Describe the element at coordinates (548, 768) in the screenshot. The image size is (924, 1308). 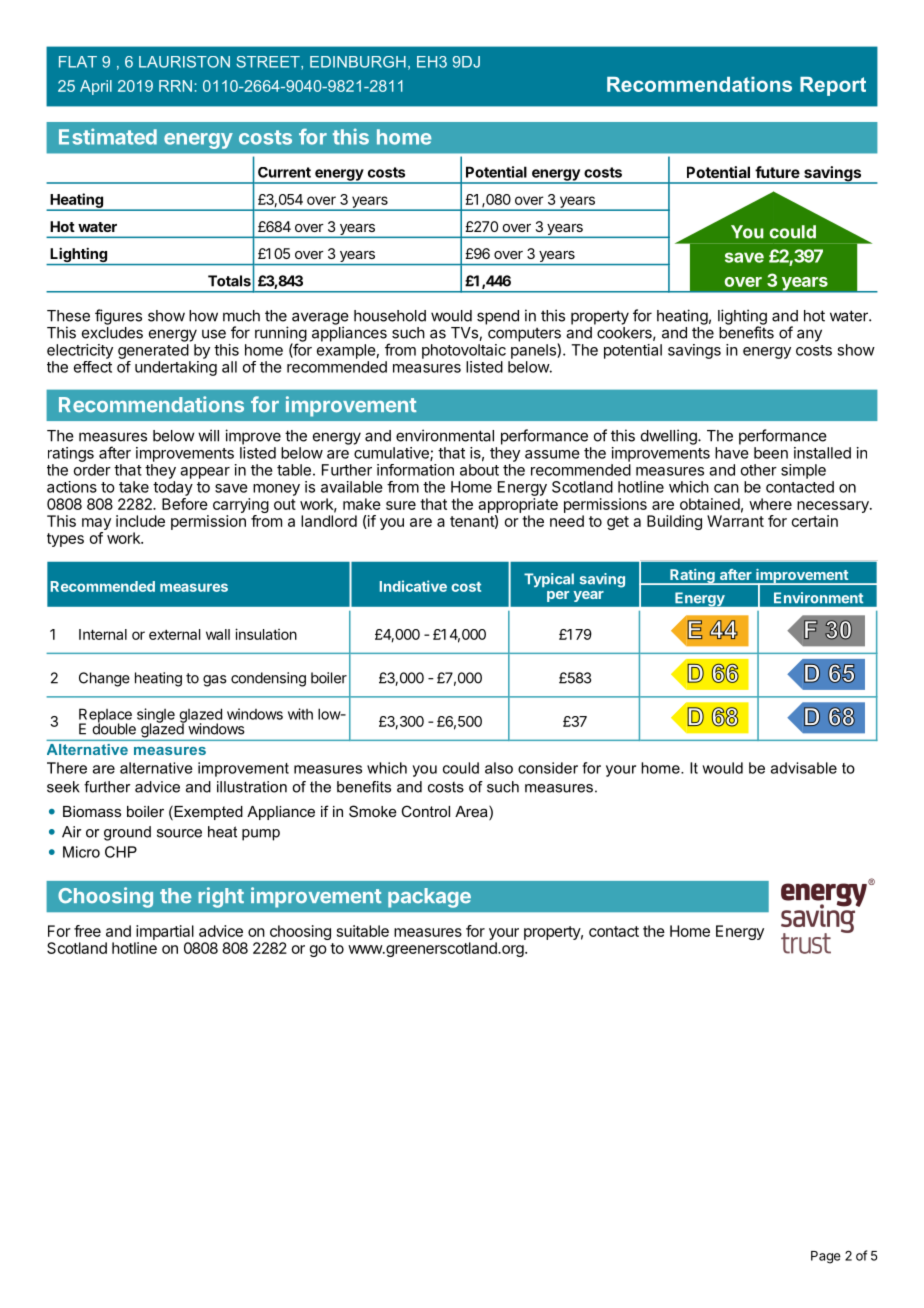
I see `consider` at that location.
